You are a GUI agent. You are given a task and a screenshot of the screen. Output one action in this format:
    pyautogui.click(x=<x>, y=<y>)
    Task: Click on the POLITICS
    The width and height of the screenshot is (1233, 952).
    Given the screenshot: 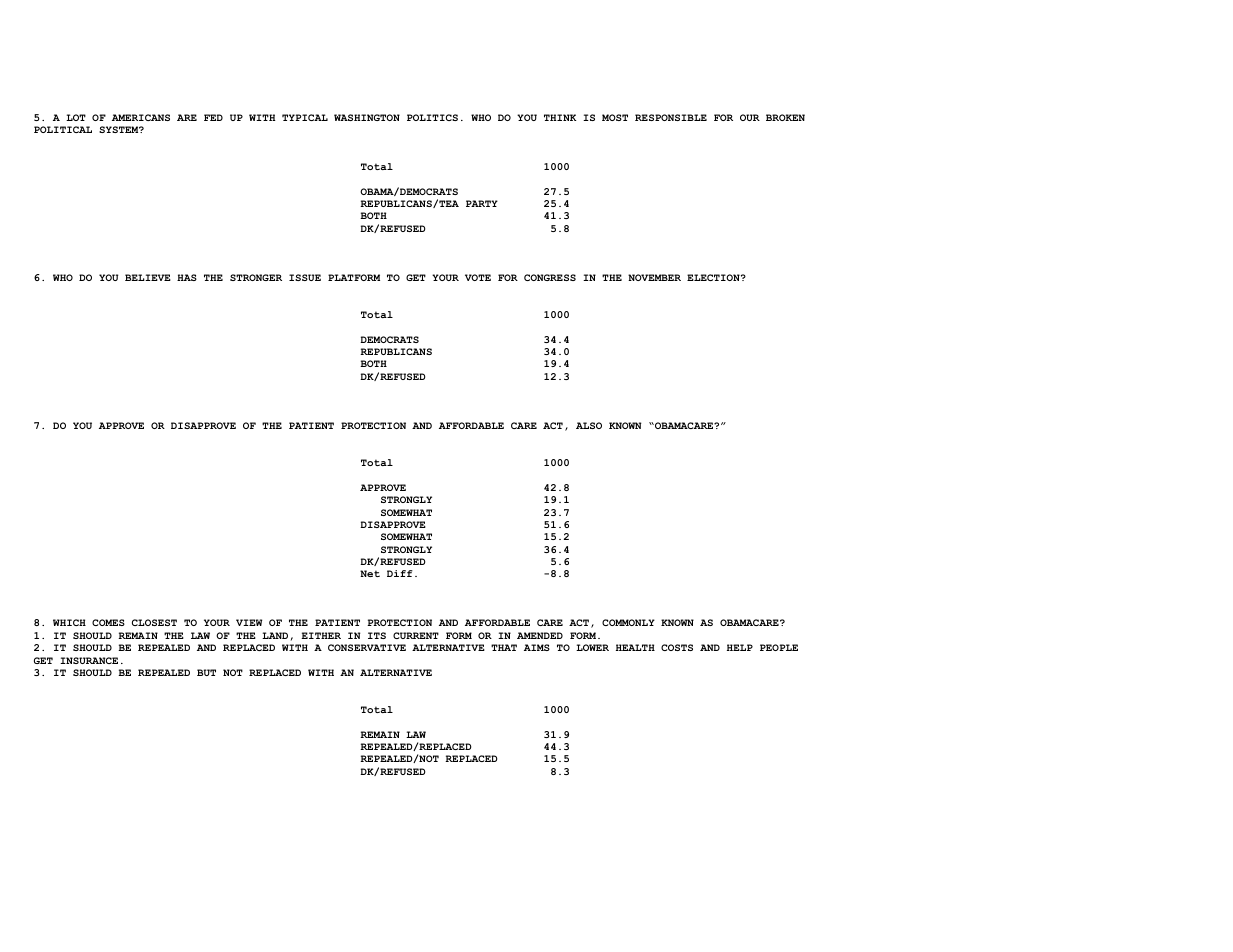 What is the action you would take?
    pyautogui.click(x=432, y=117)
